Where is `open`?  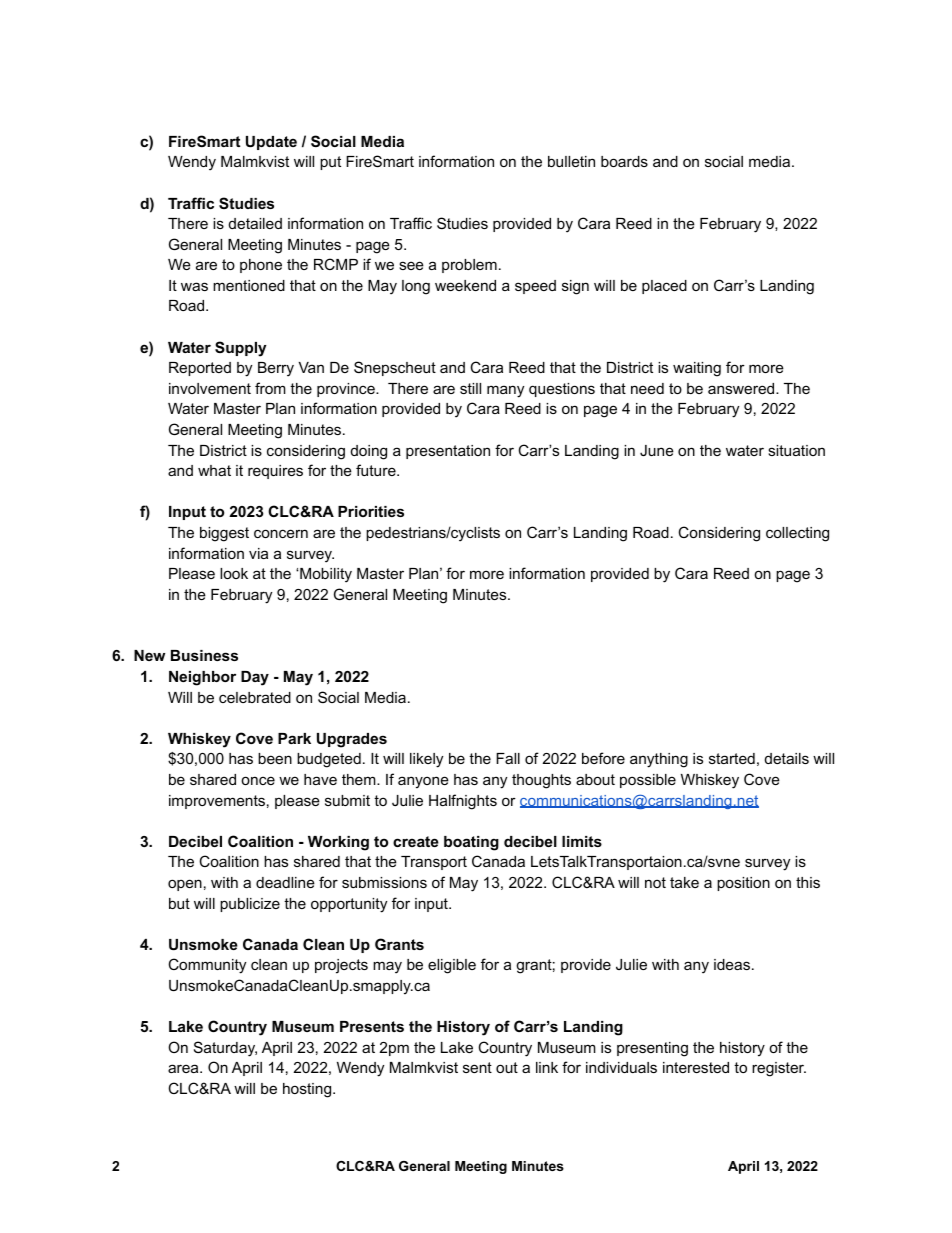
open is located at coordinates (185, 885).
